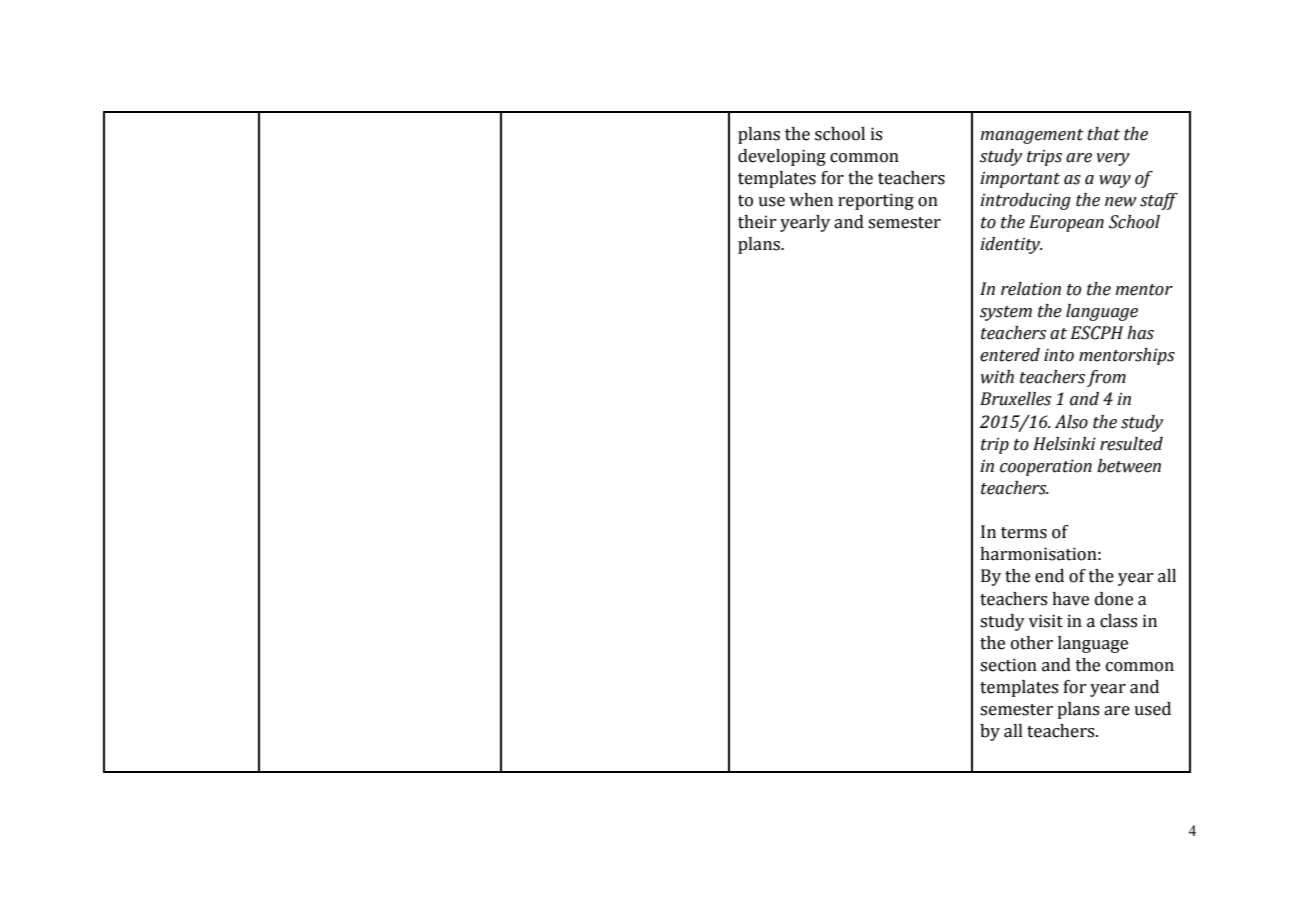 The width and height of the screenshot is (1309, 924). Describe the element at coordinates (1020, 179) in the screenshot. I see `important` at that location.
